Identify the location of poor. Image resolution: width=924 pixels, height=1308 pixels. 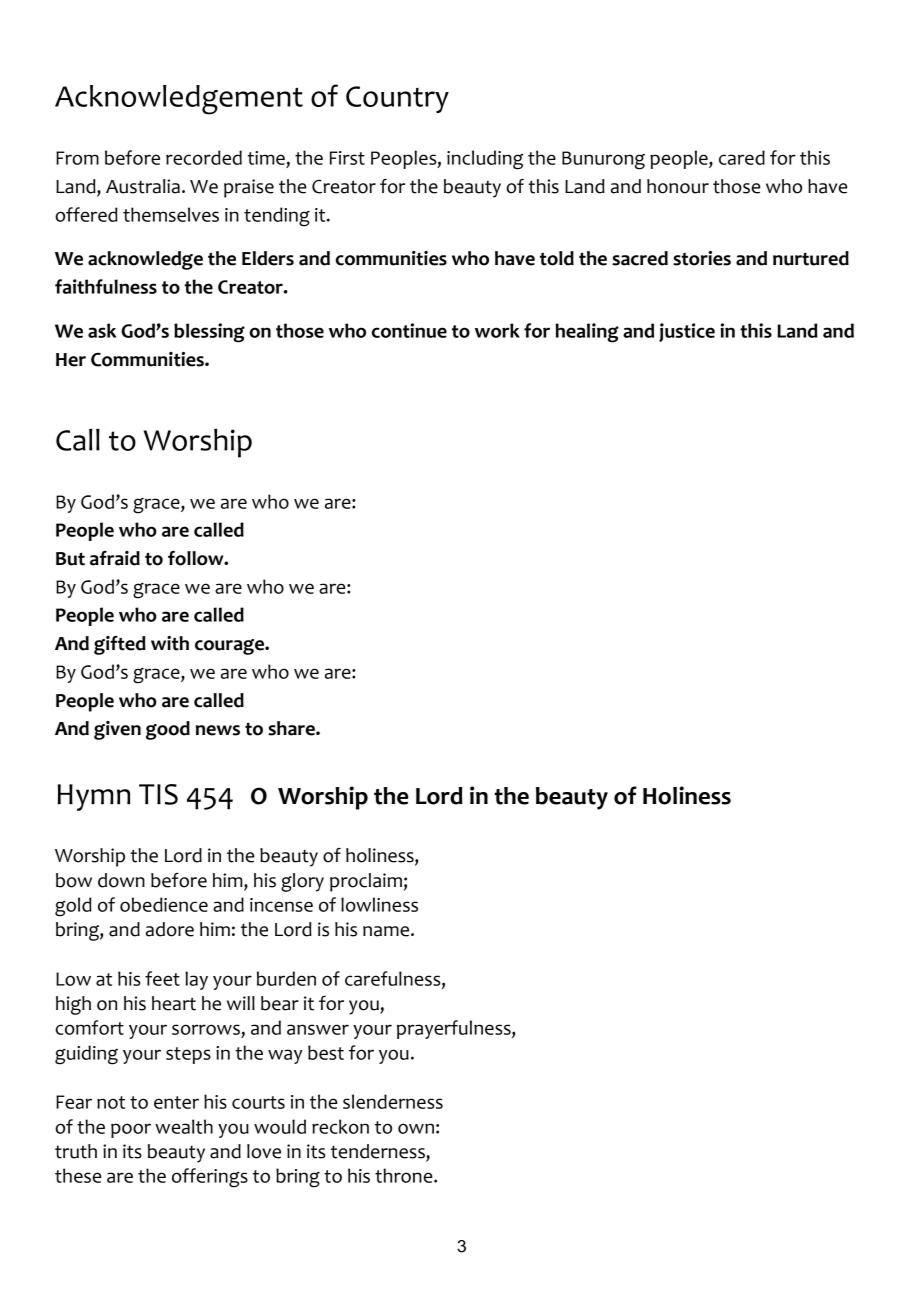
(131, 1130).
